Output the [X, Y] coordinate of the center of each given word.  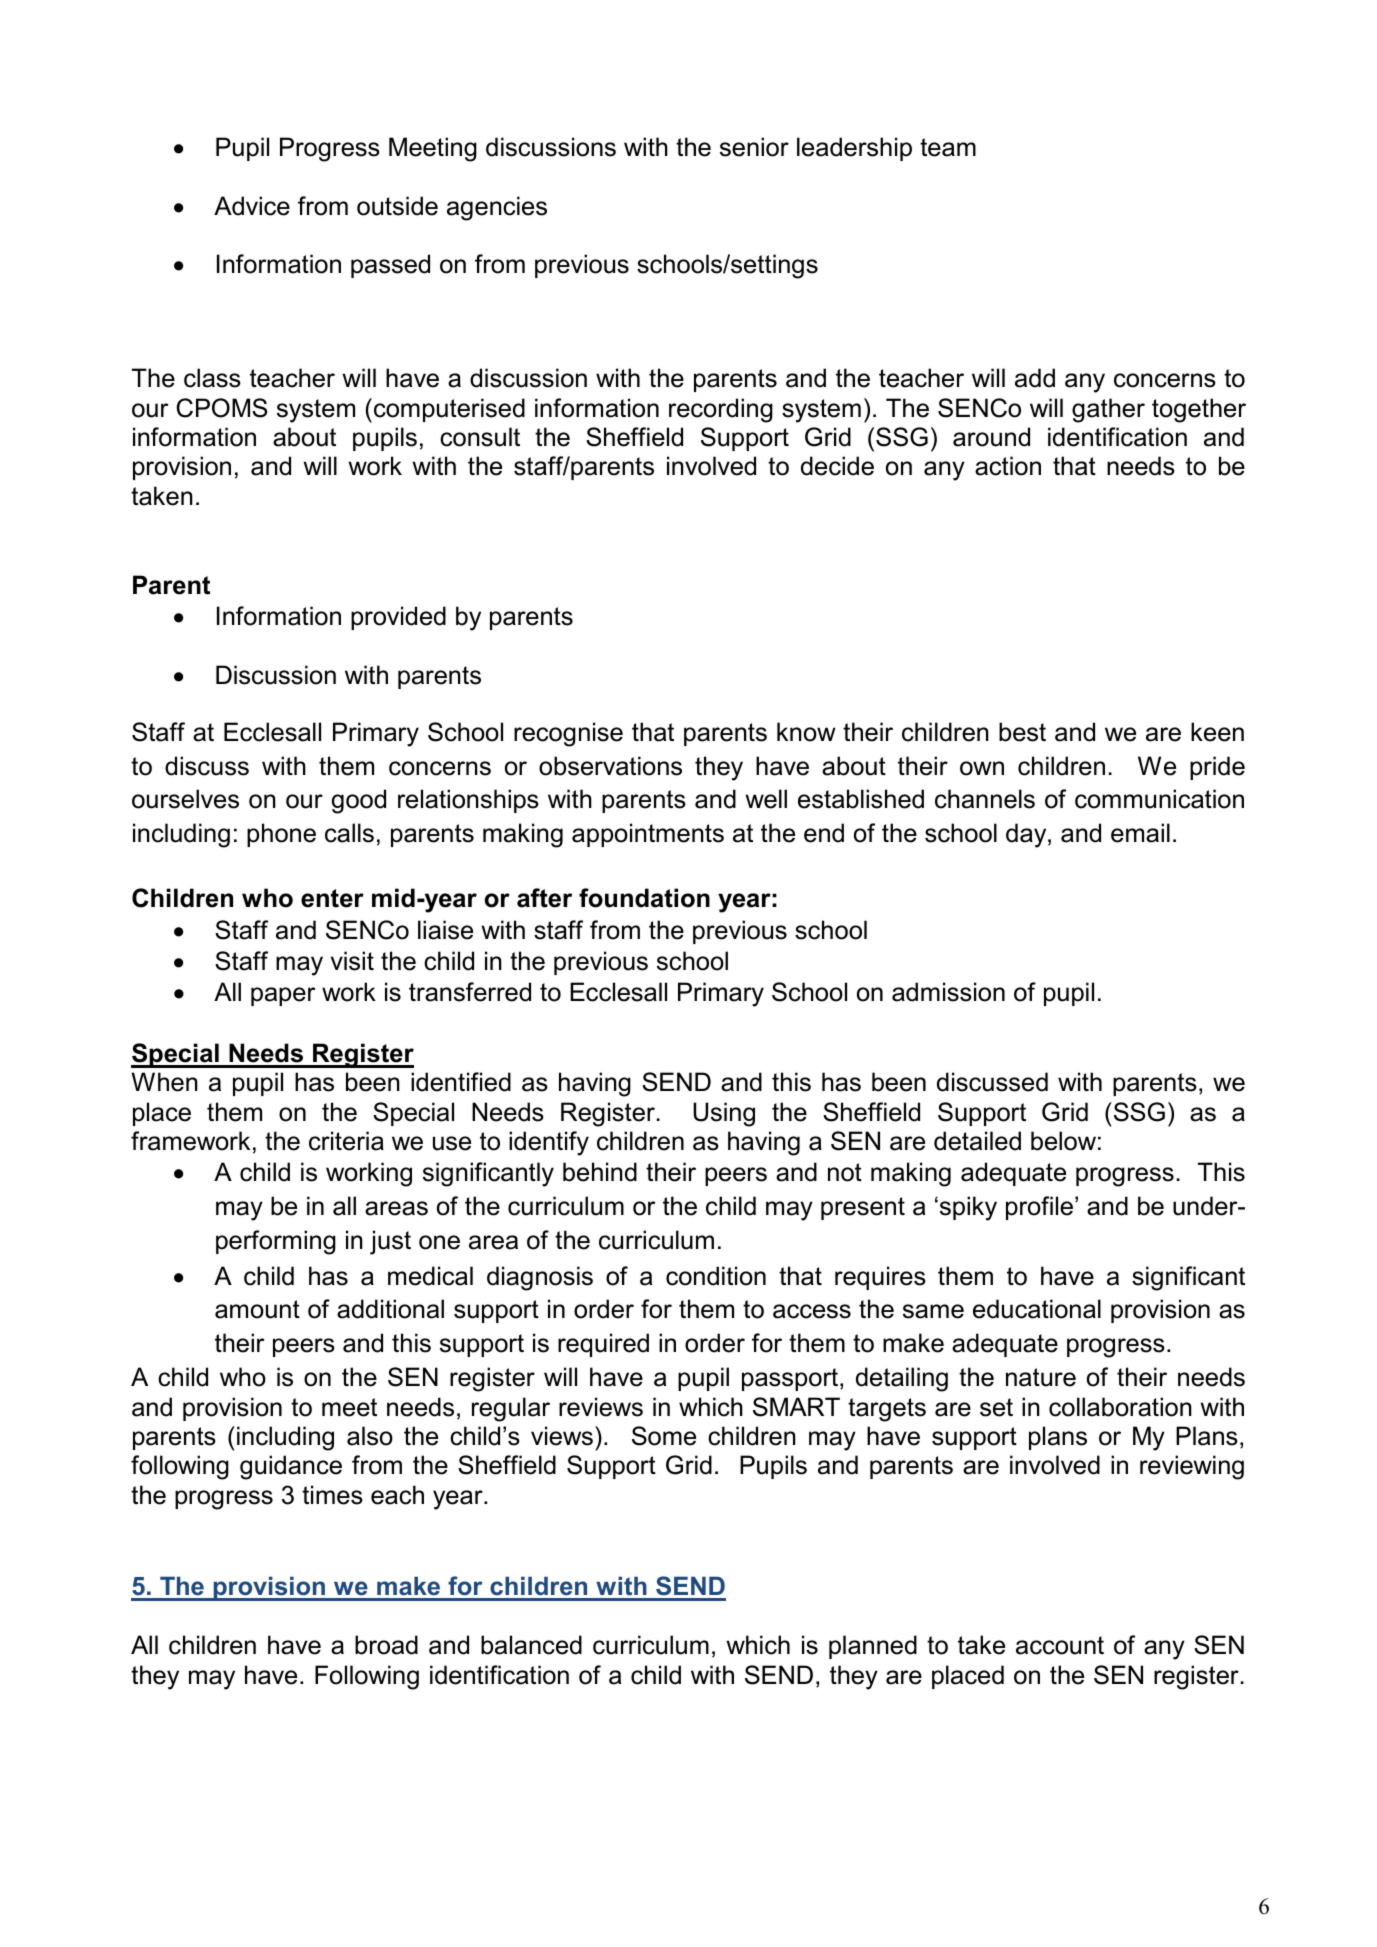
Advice [252, 206]
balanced [531, 1645]
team [948, 147]
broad [386, 1645]
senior [754, 147]
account [1060, 1645]
